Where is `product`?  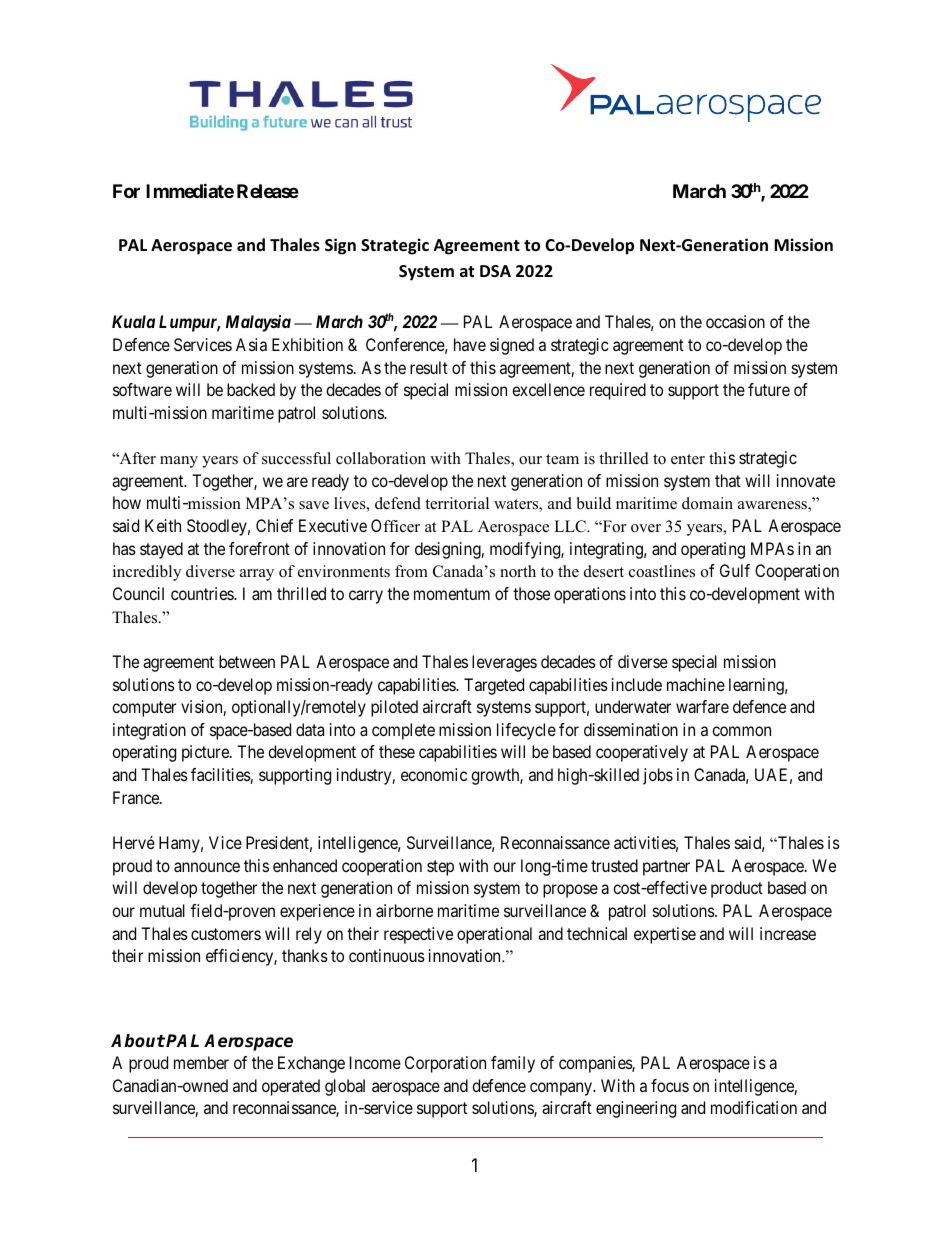 product is located at coordinates (737, 889).
